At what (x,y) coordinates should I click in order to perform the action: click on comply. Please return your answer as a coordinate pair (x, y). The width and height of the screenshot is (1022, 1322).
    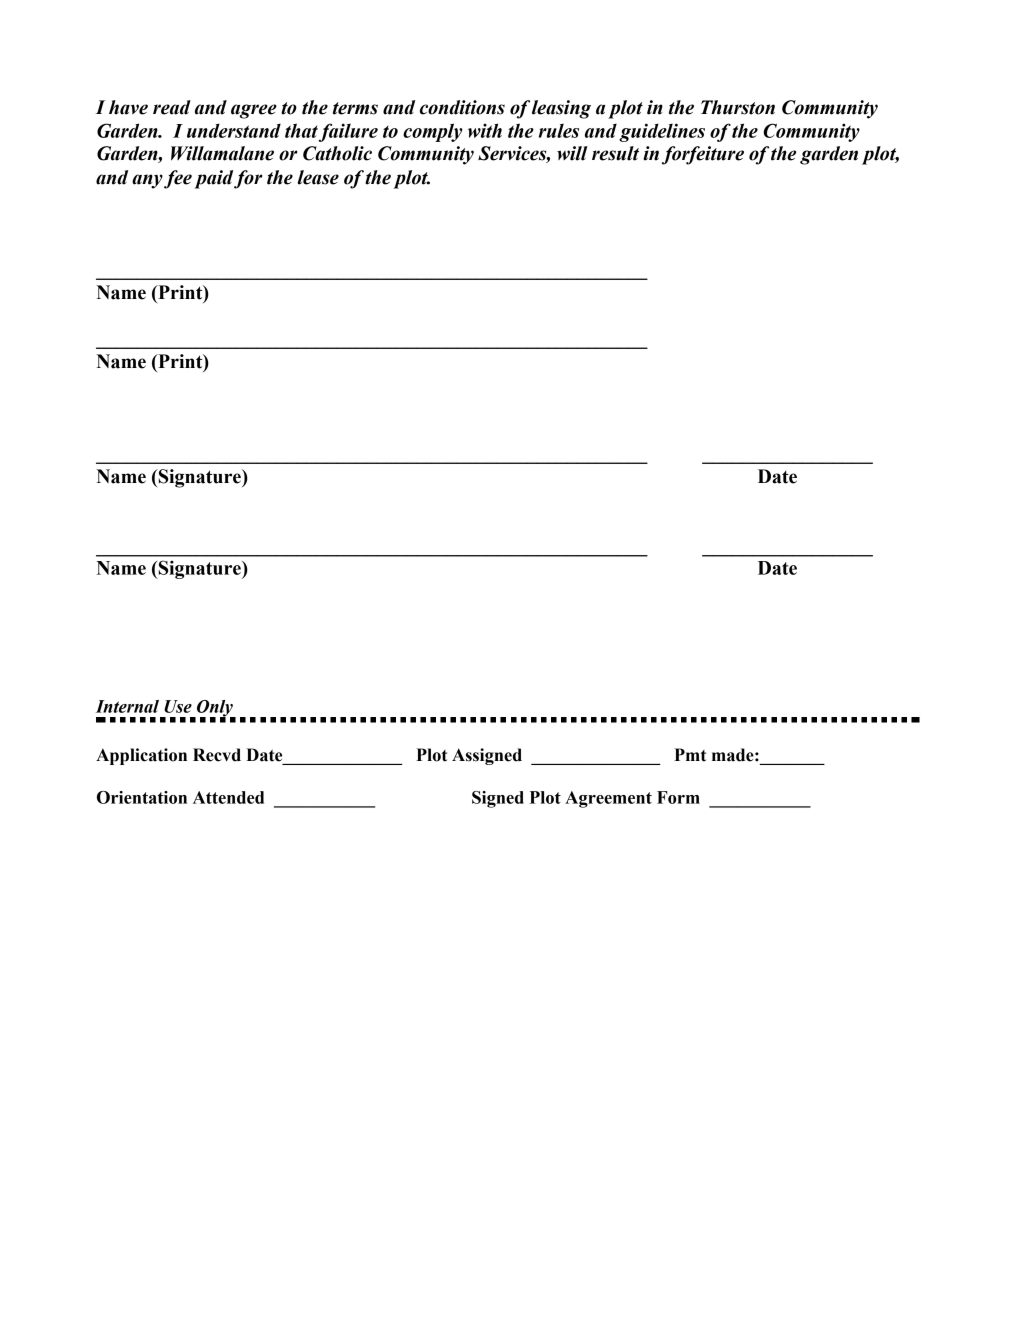
    Looking at the image, I should click on (433, 132).
